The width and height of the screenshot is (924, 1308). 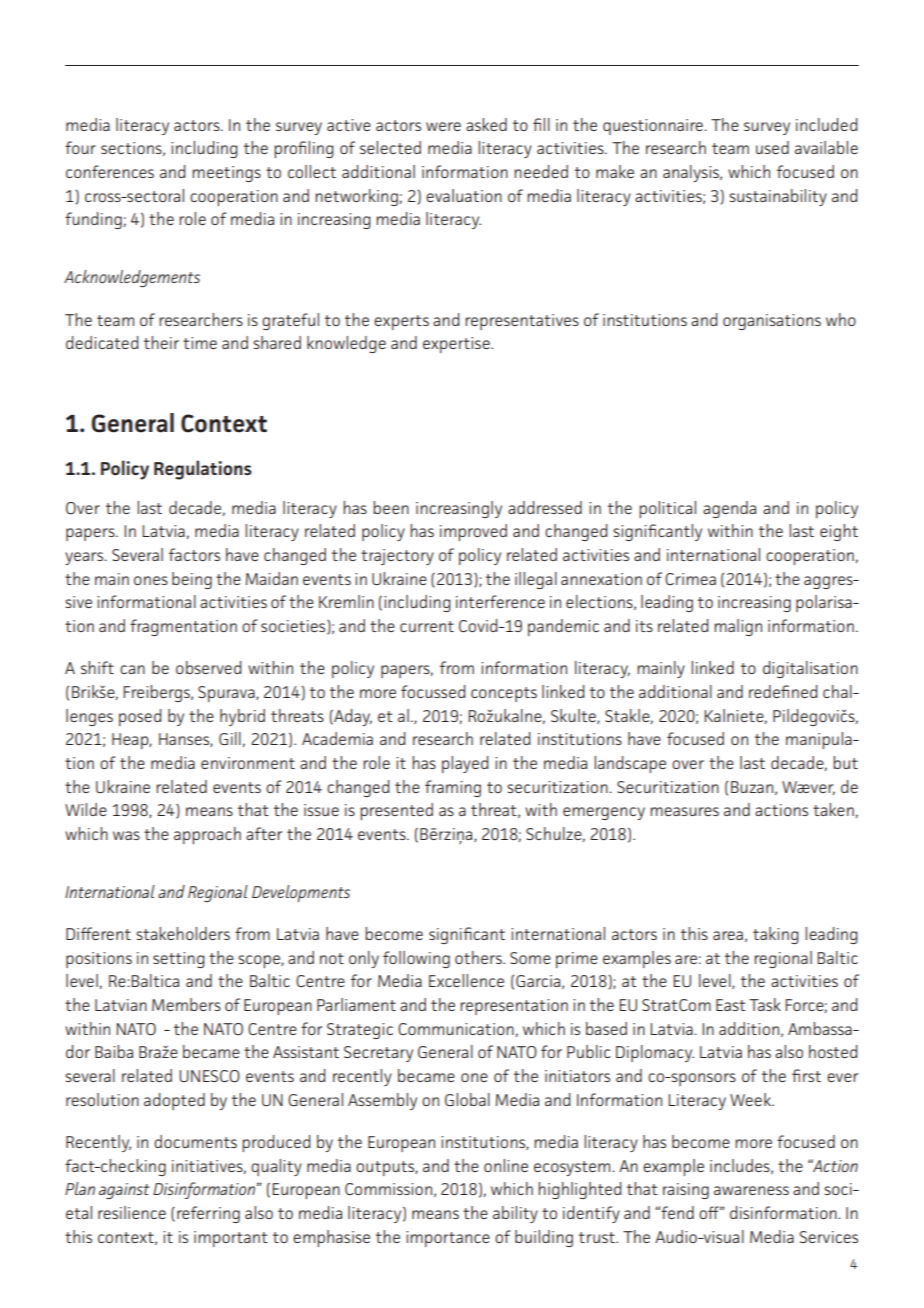 What do you see at coordinates (443, 126) in the screenshot?
I see `were` at bounding box center [443, 126].
